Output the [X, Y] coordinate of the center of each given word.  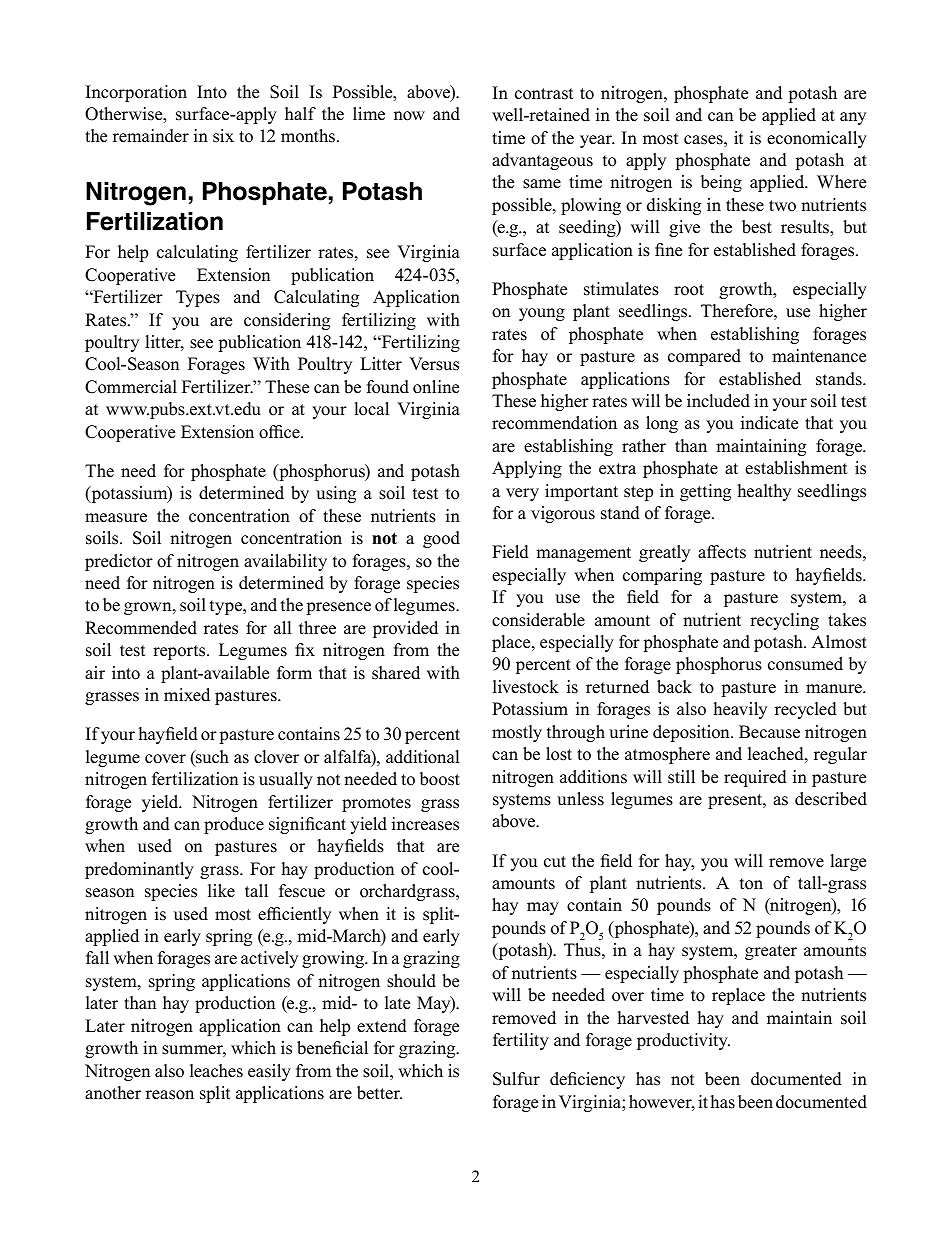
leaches [216, 1071]
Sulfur [516, 1079]
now [409, 116]
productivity [683, 1041]
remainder [151, 136]
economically [817, 139]
